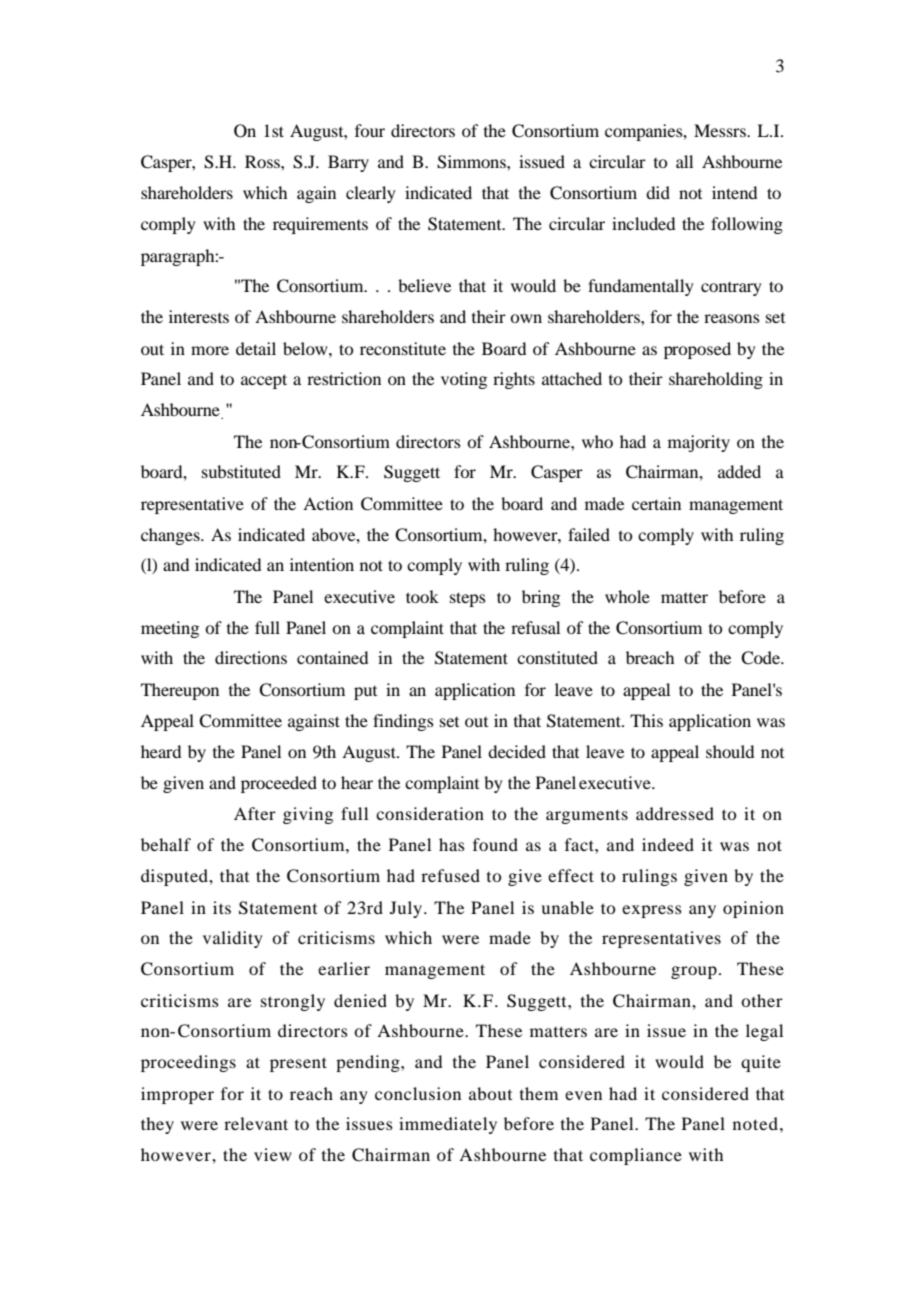 The width and height of the document is (924, 1307). Describe the element at coordinates (721, 130) in the document. I see `Messrs` at that location.
